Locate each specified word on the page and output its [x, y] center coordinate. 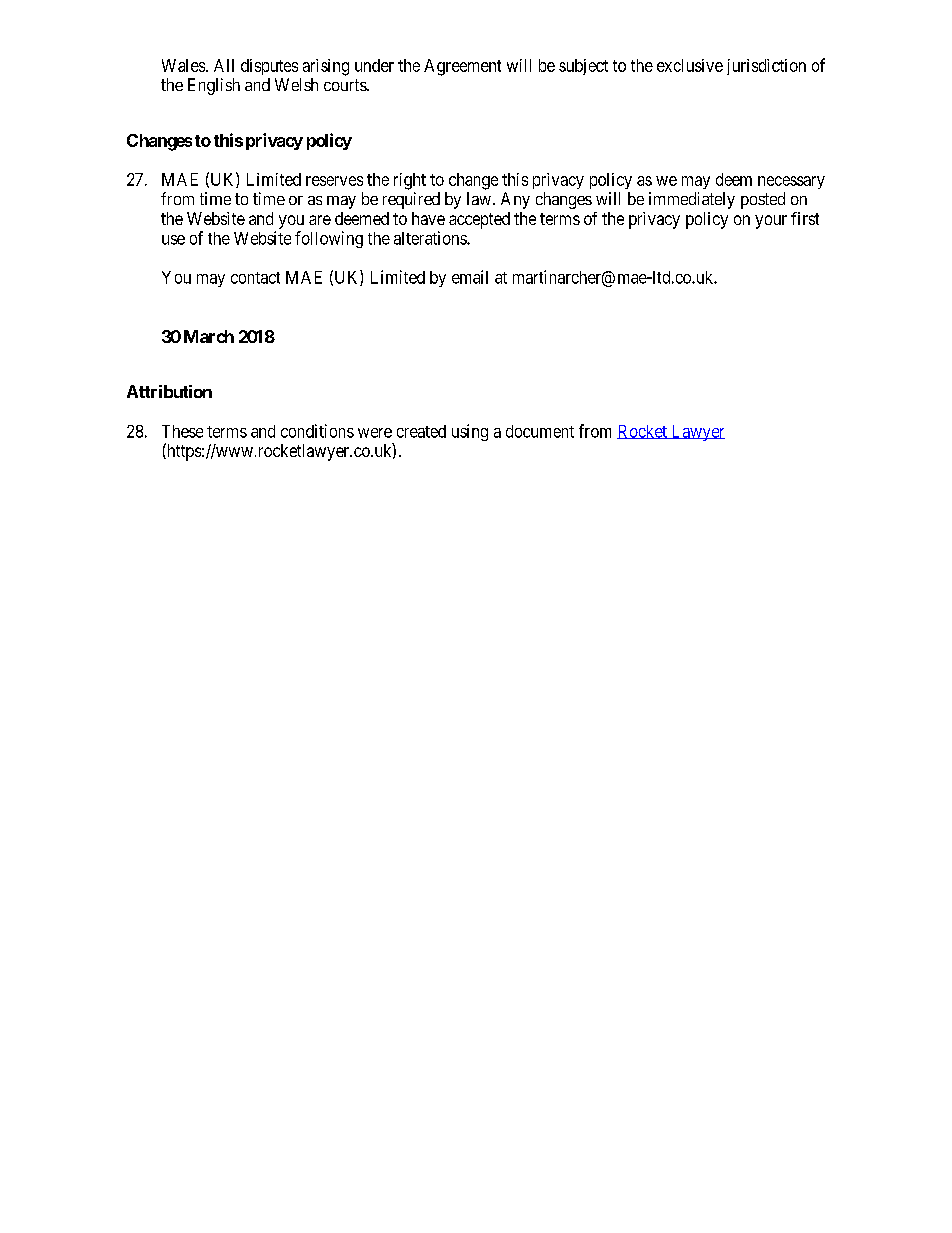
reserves [334, 181]
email [470, 277]
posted [763, 200]
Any [515, 200]
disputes [269, 67]
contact [255, 278]
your [771, 222]
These [182, 431]
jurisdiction [766, 67]
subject [583, 67]
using [470, 432]
